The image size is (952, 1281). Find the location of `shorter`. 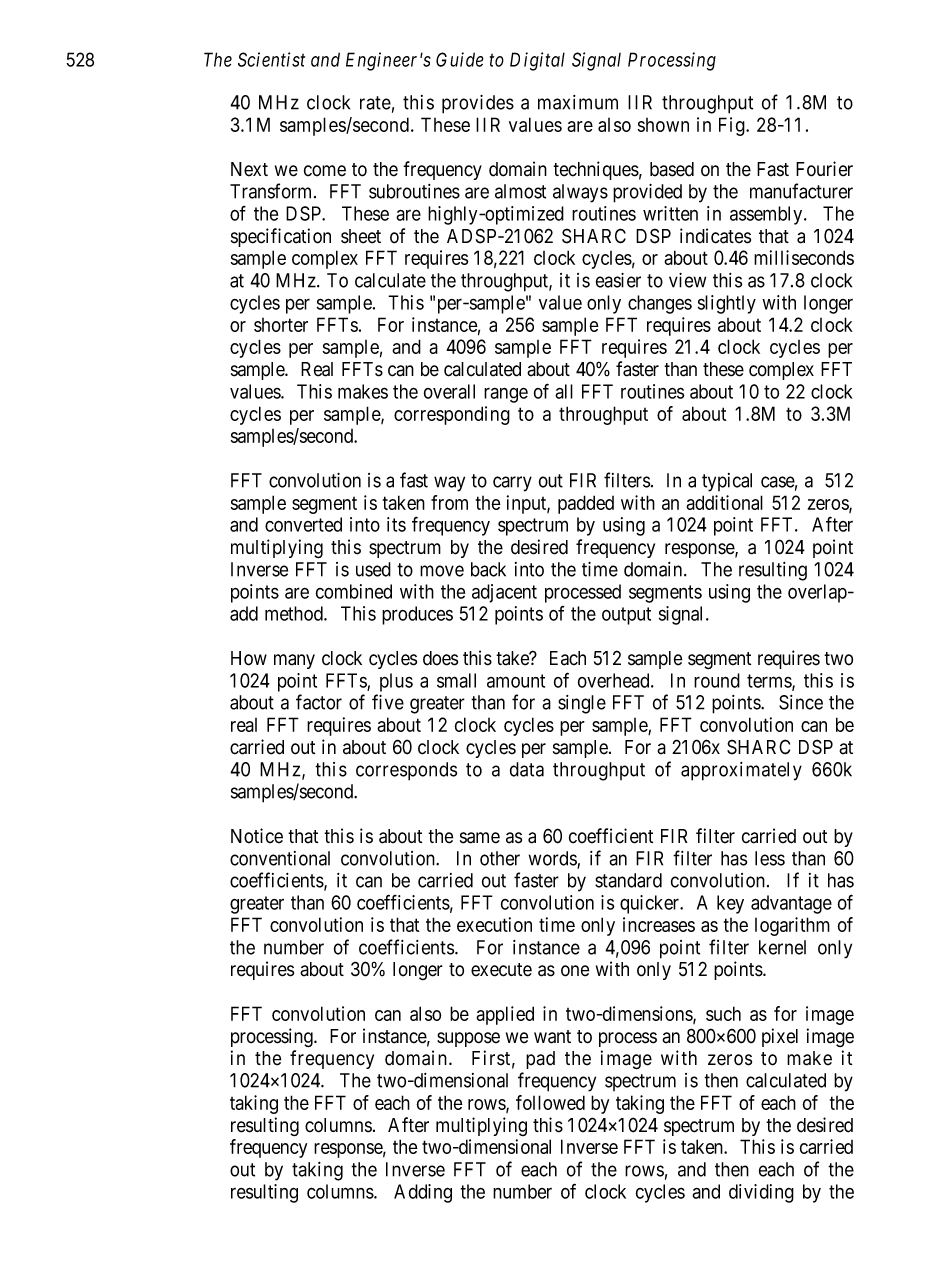

shorter is located at coordinates (281, 325).
